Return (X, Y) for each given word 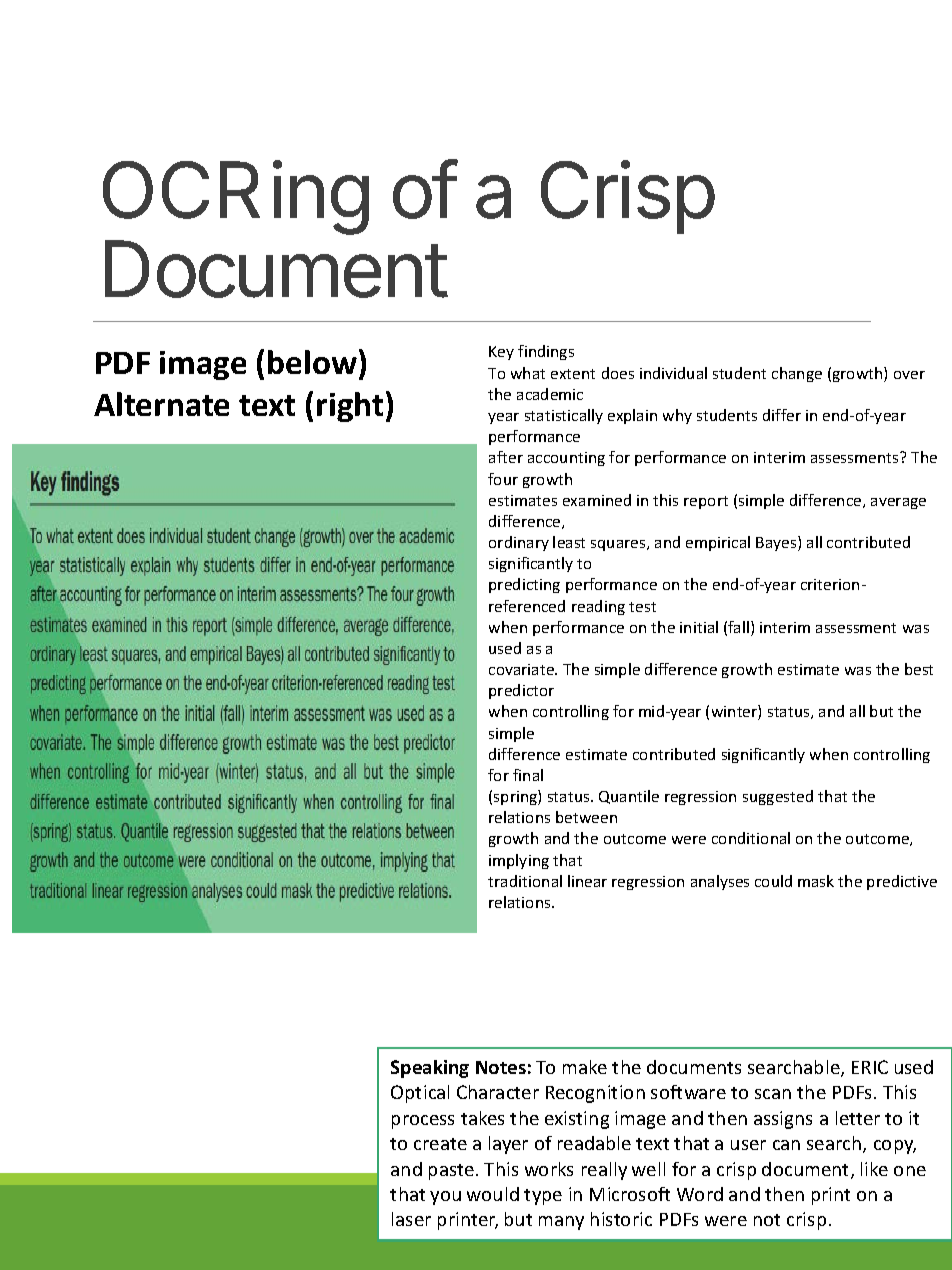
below (314, 361)
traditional (525, 881)
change (797, 374)
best (919, 669)
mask (816, 881)
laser (411, 1219)
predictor (521, 691)
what (528, 373)
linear (587, 881)
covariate (523, 669)
